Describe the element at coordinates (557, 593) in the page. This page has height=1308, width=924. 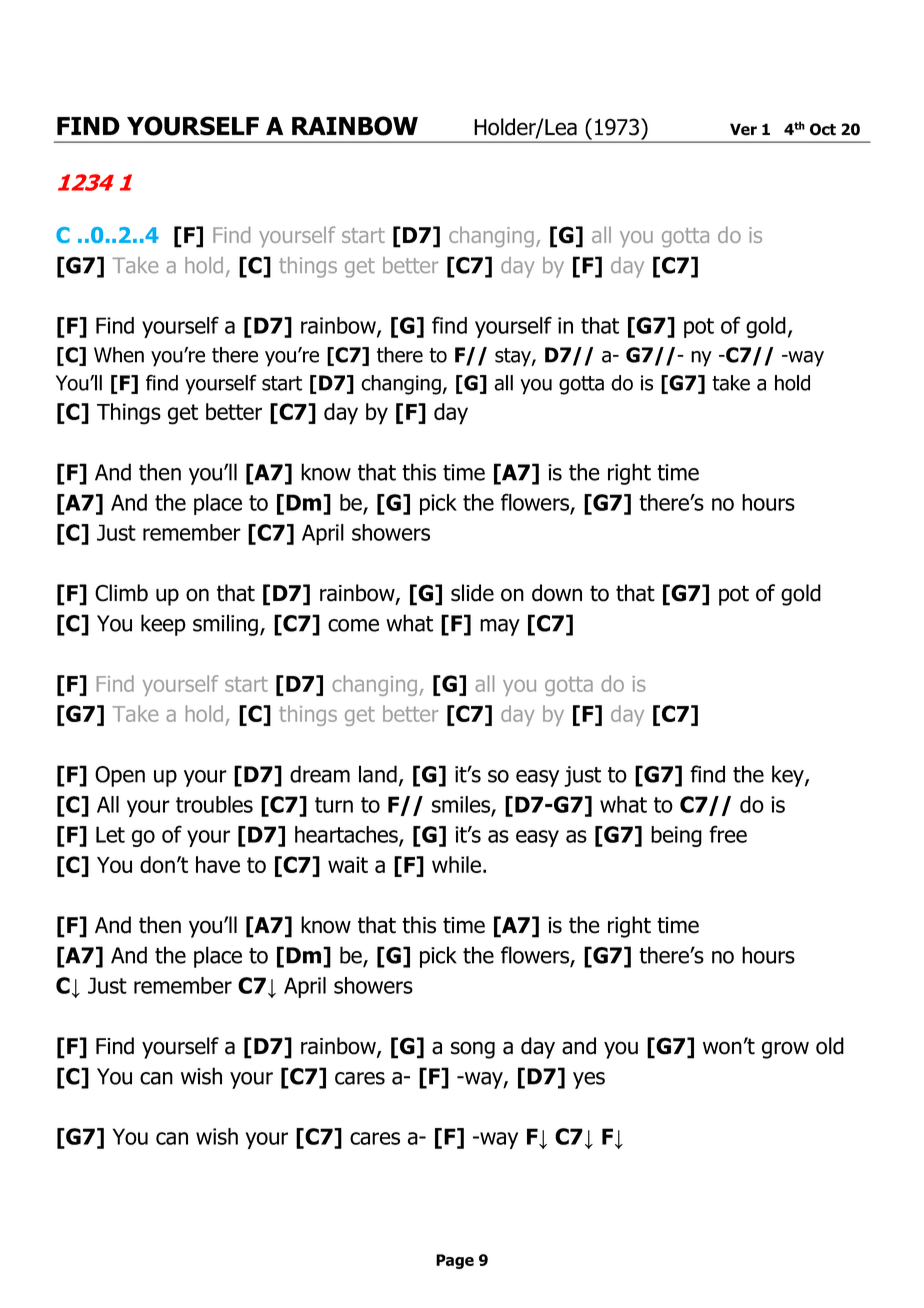
I see `down` at that location.
